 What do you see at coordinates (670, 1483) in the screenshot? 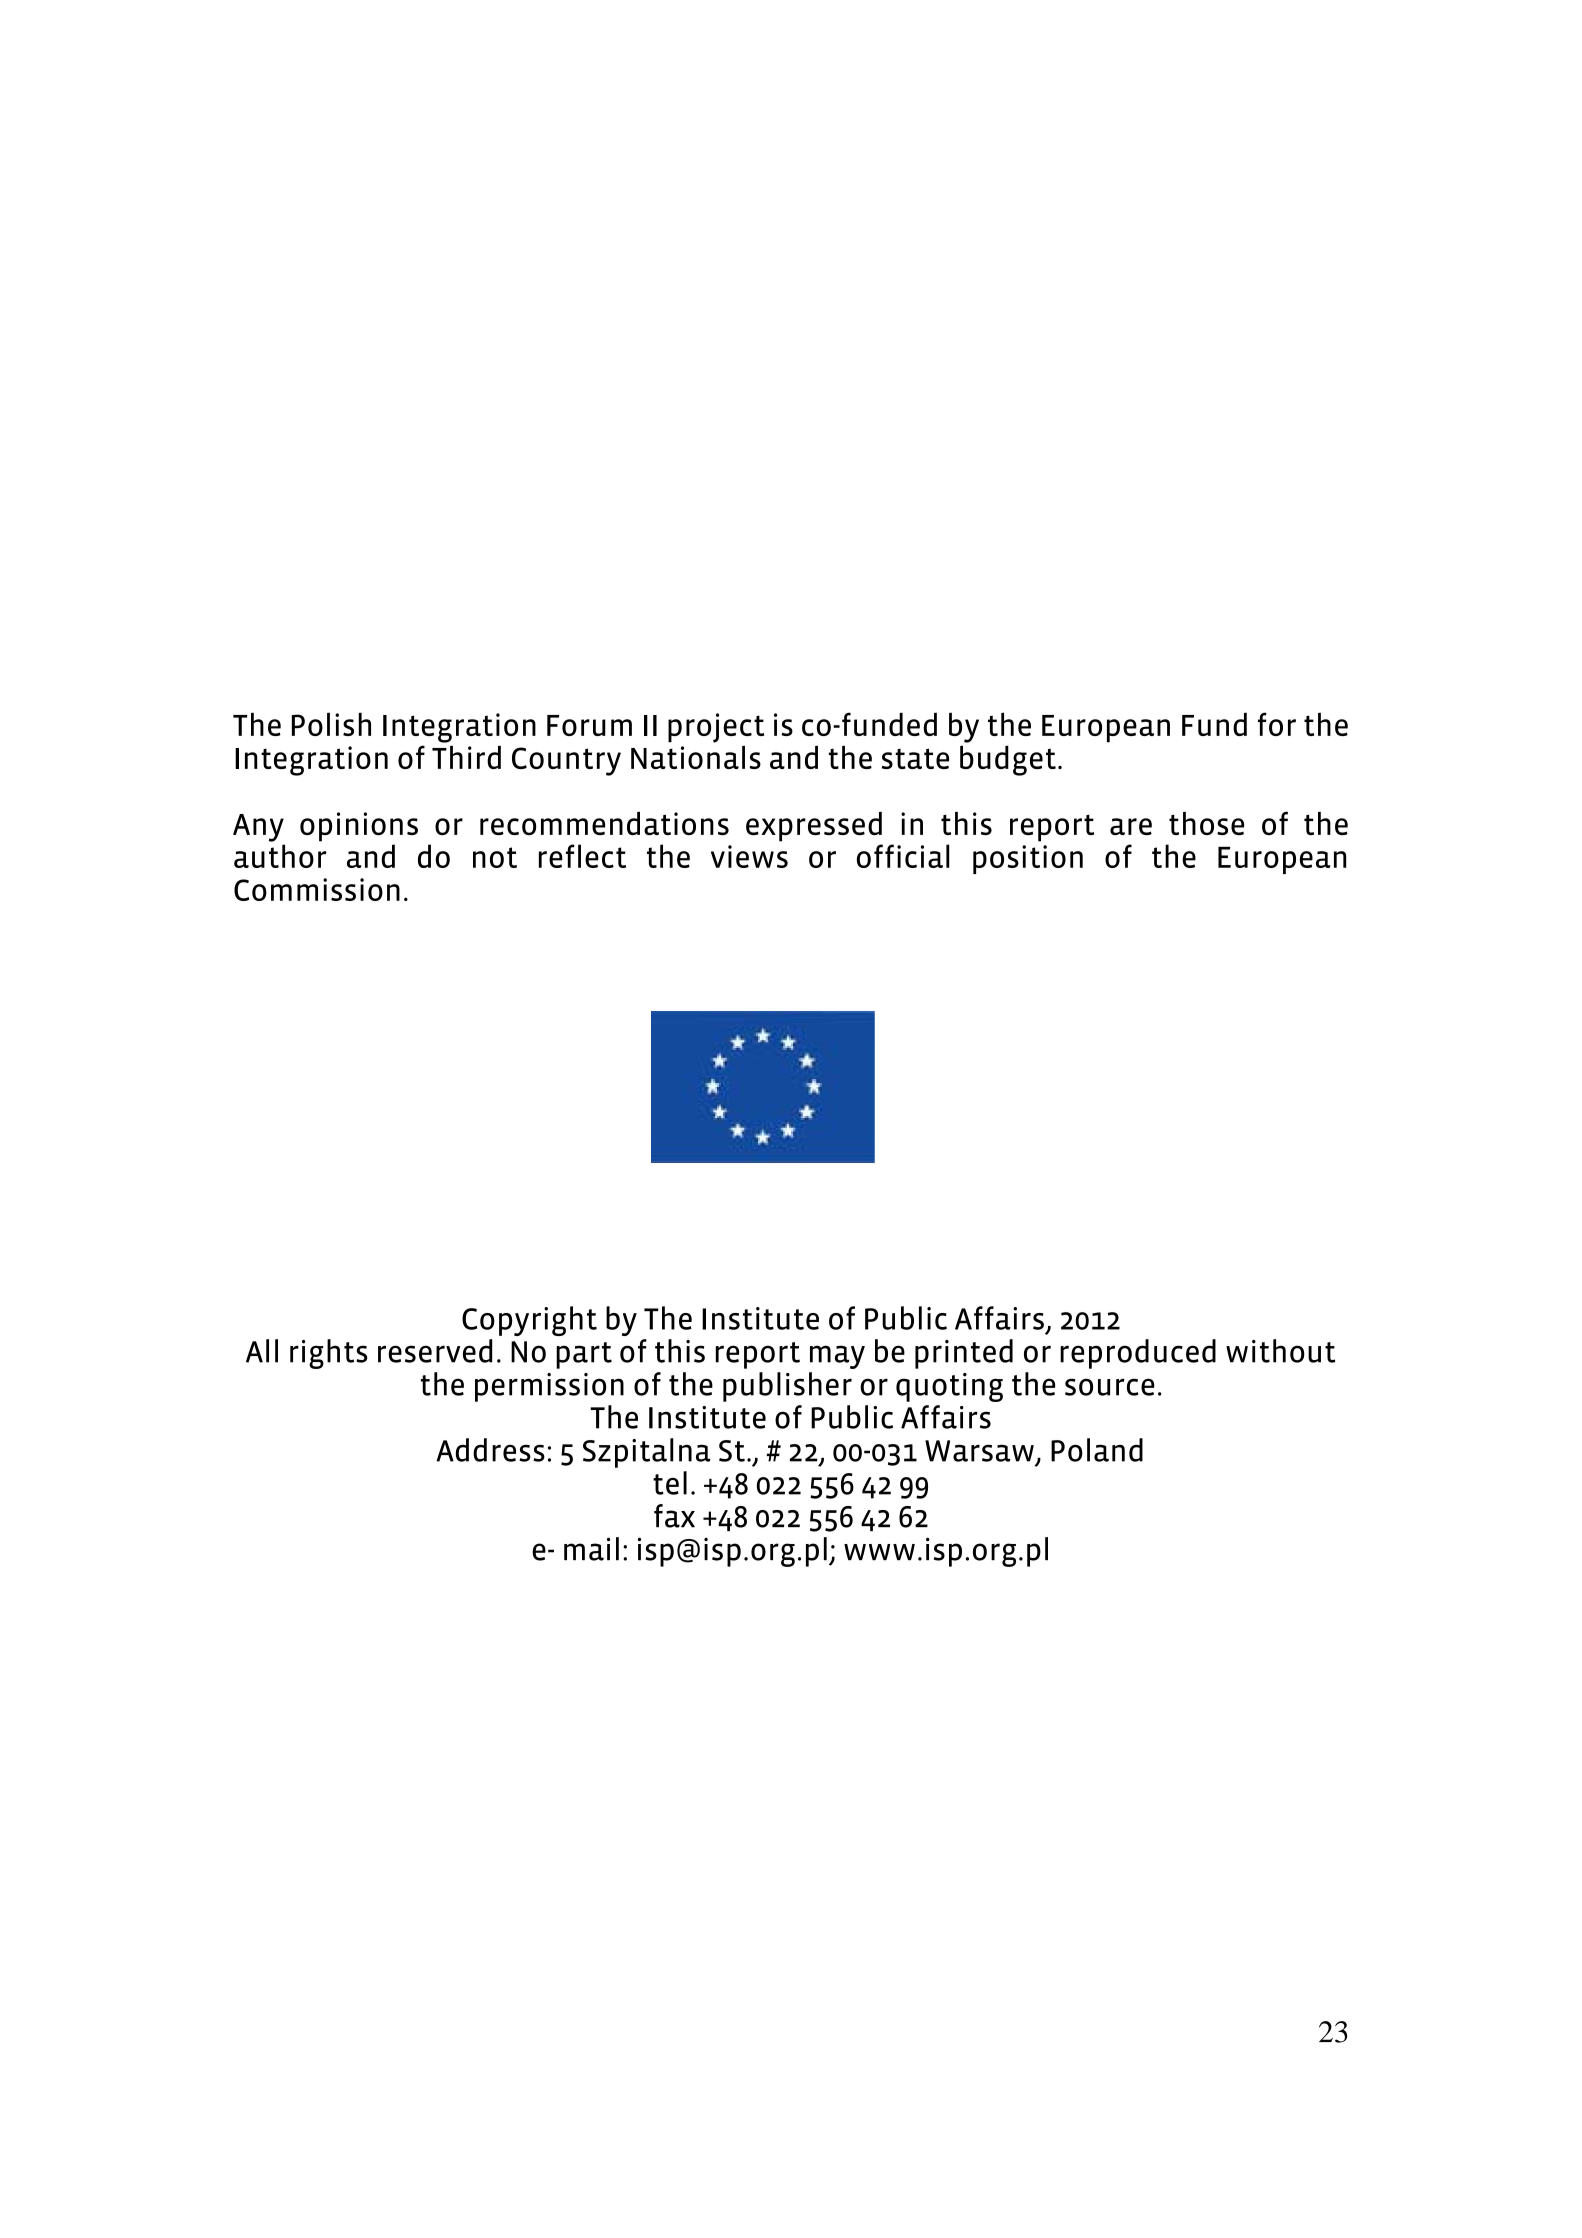
I see `tel` at bounding box center [670, 1483].
